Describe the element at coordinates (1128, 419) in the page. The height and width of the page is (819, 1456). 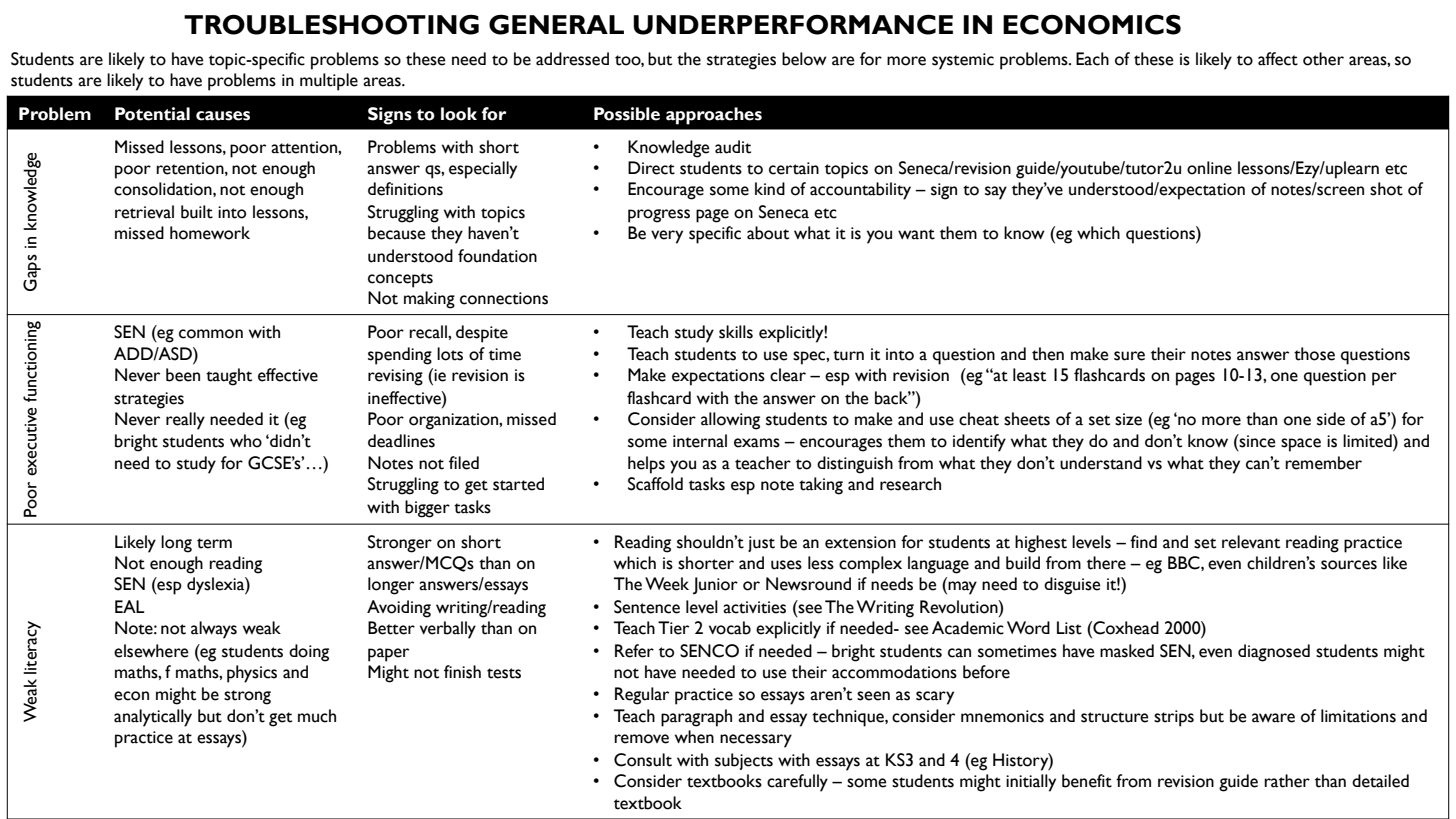
I see `size` at that location.
